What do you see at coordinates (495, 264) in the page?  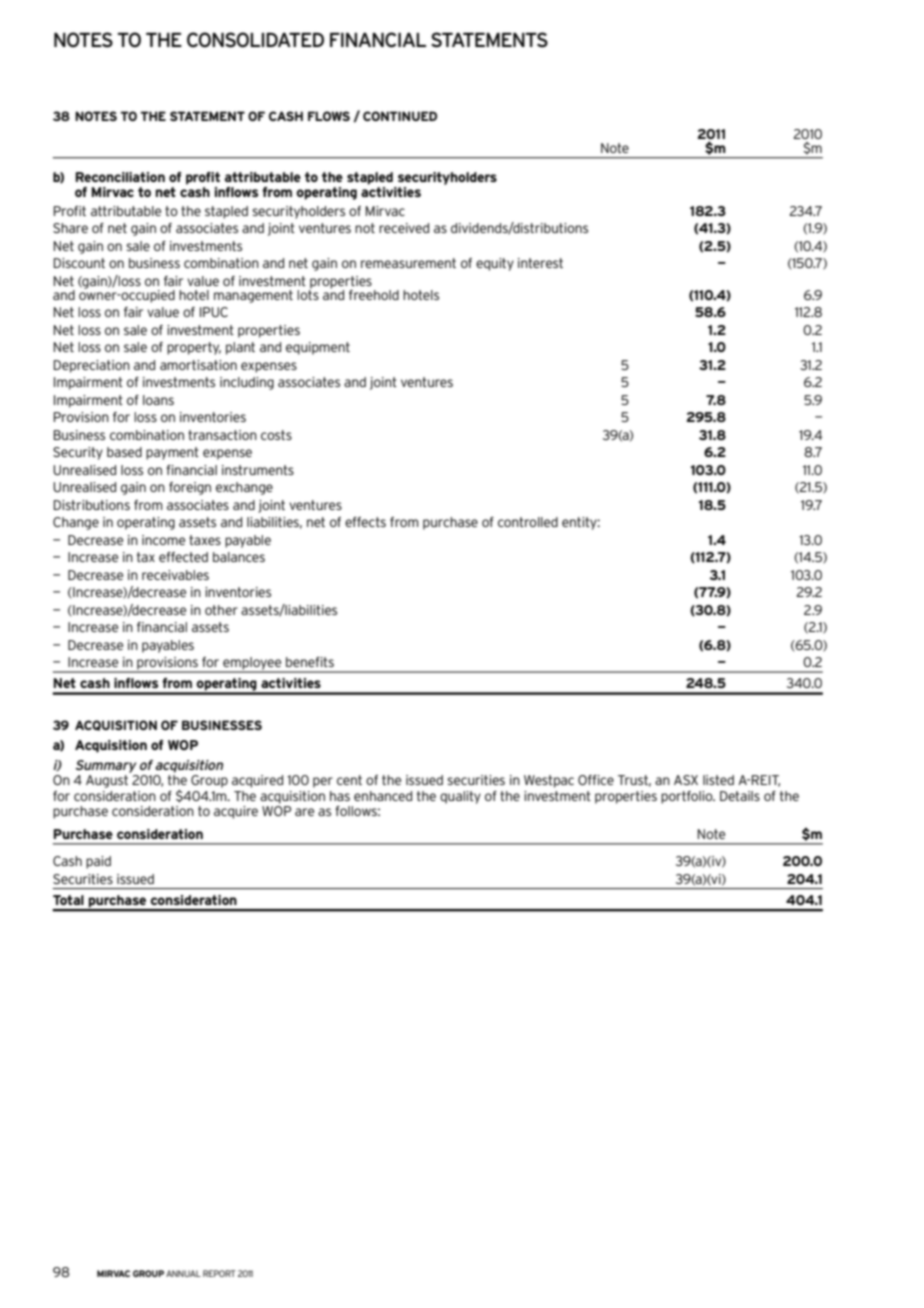 I see `equity` at bounding box center [495, 264].
